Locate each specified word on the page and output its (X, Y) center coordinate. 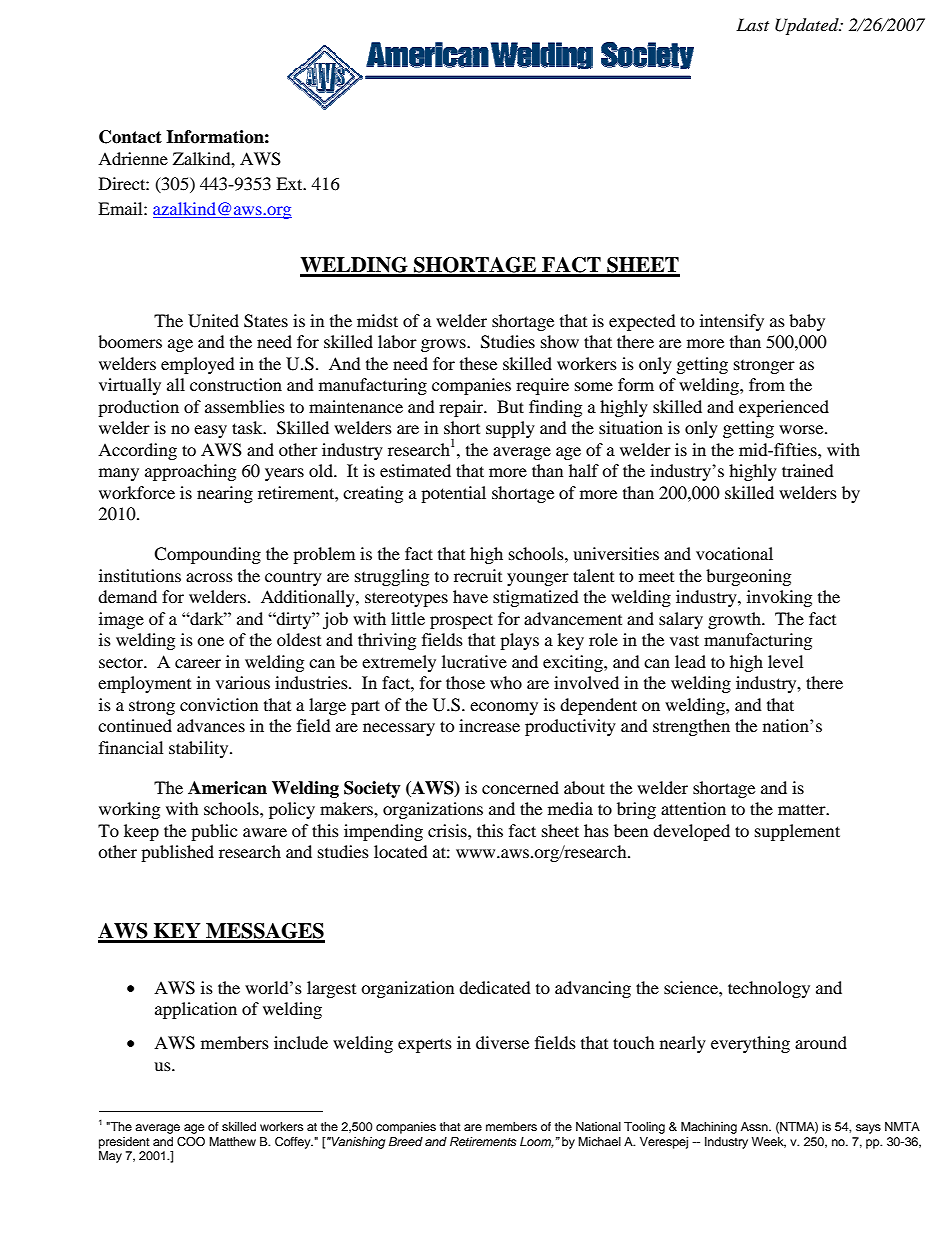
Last (752, 24)
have (470, 596)
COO (191, 1142)
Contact (130, 137)
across (209, 577)
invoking (779, 598)
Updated (808, 26)
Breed (406, 1141)
